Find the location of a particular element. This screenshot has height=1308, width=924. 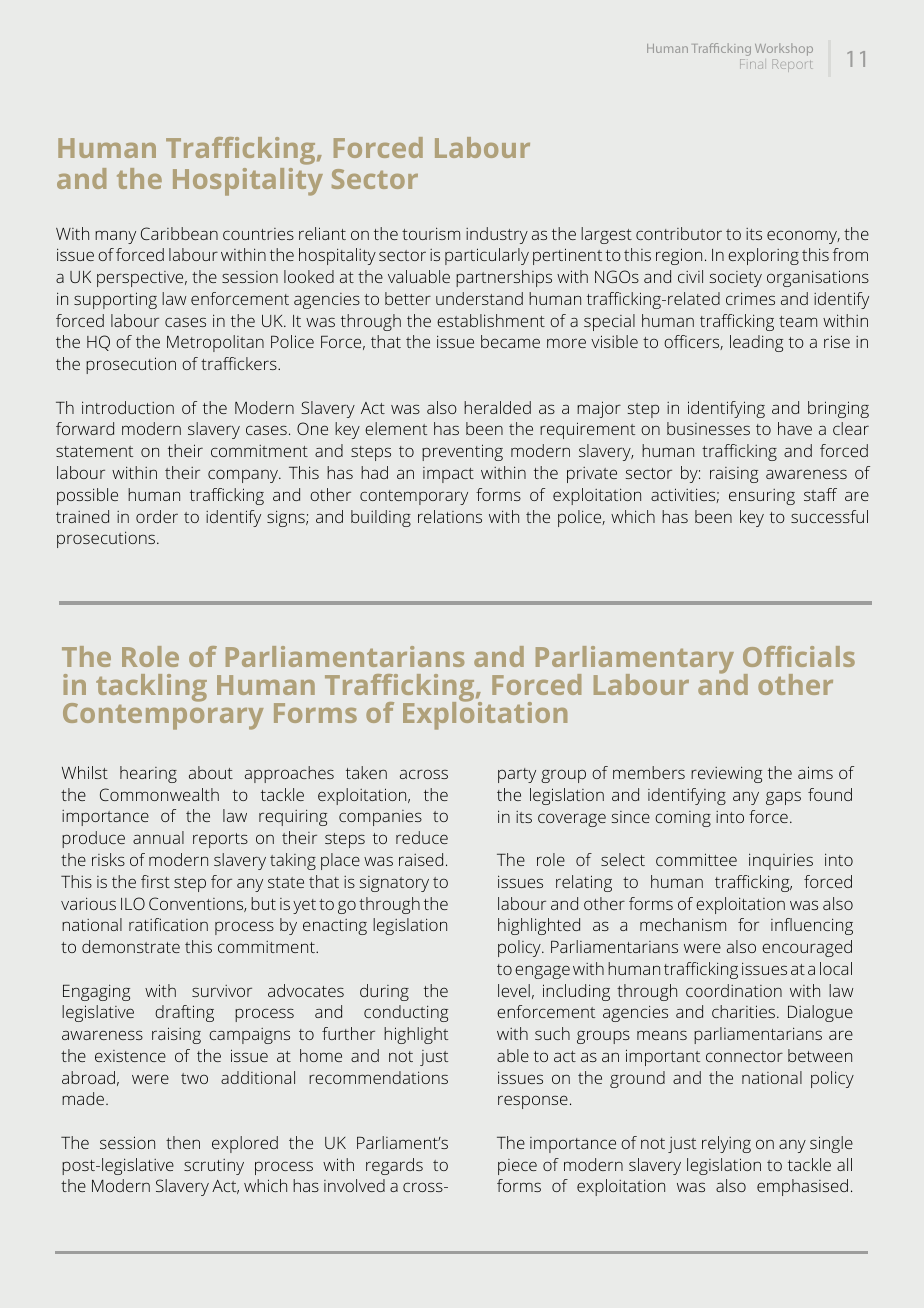

then is located at coordinates (183, 1142).
